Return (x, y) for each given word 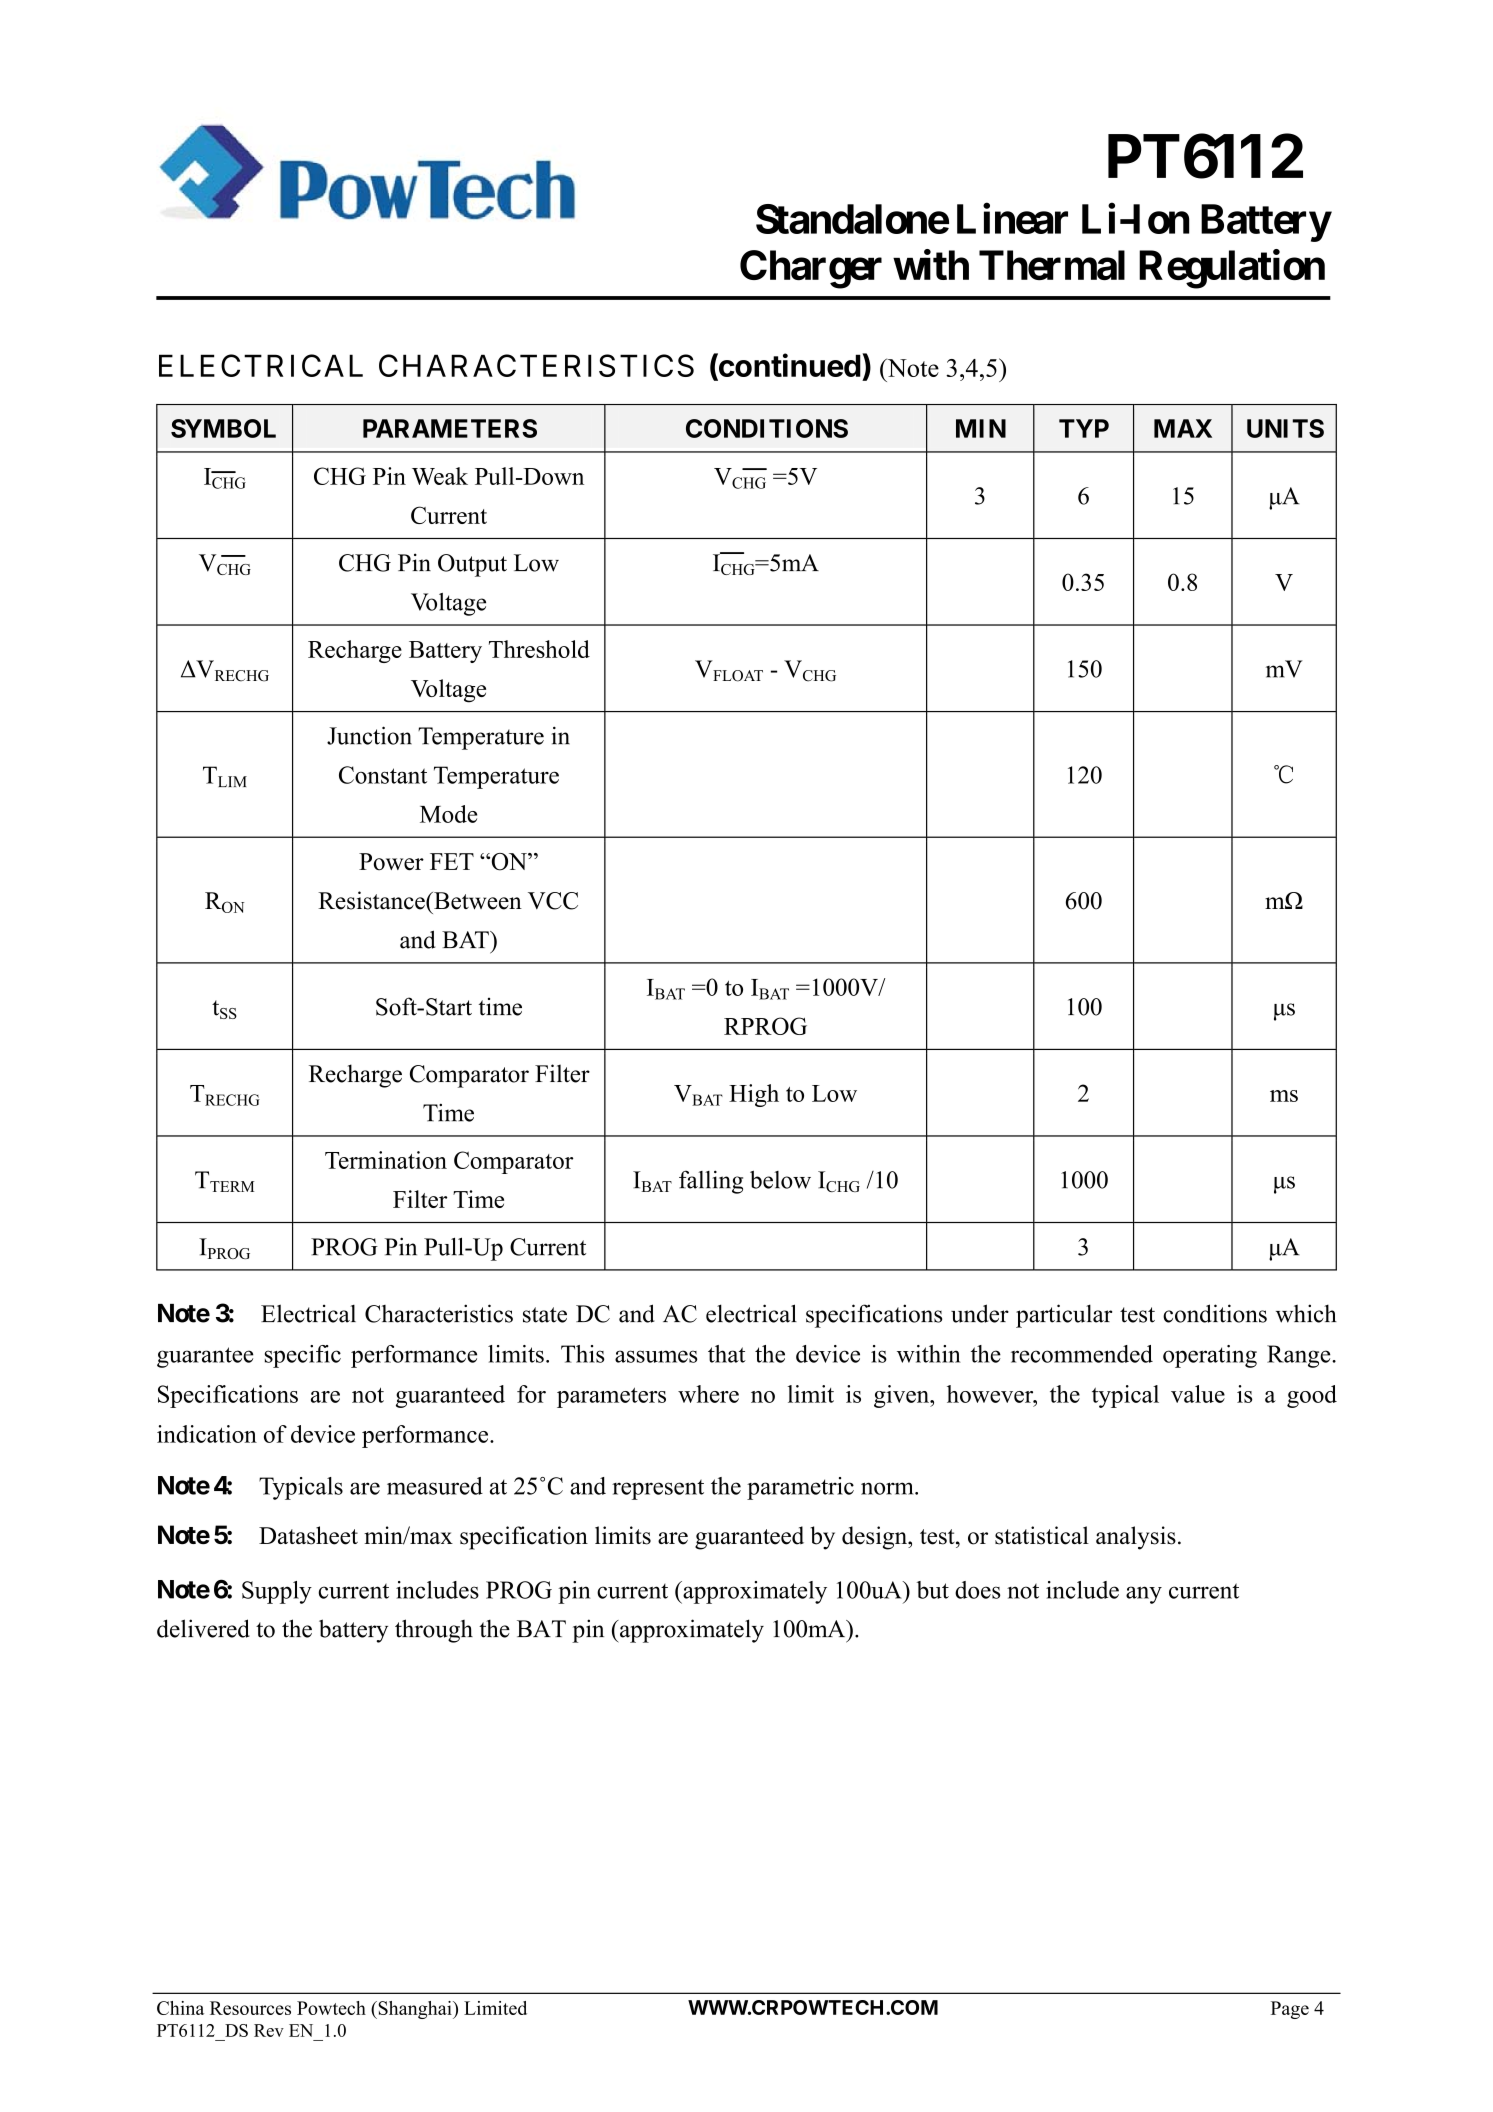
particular (1064, 1316)
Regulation (1232, 269)
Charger (811, 269)
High (754, 1095)
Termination (386, 1160)
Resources (250, 2008)
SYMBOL (223, 428)
